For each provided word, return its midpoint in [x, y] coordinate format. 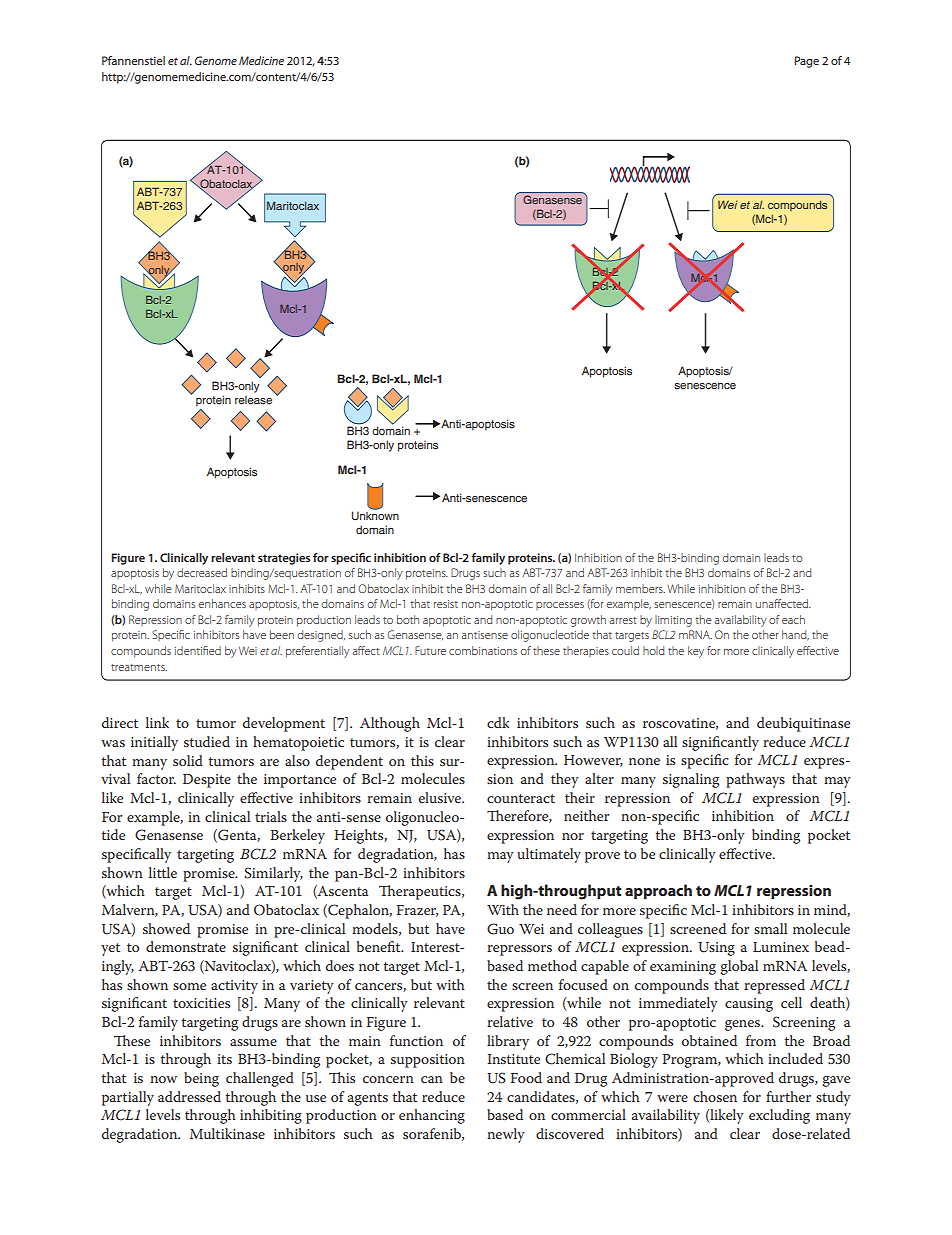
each [793, 619]
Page [807, 62]
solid [188, 760]
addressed [189, 1096]
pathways [755, 780]
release [253, 400]
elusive [441, 797]
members [640, 588]
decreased [202, 572]
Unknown [375, 514]
